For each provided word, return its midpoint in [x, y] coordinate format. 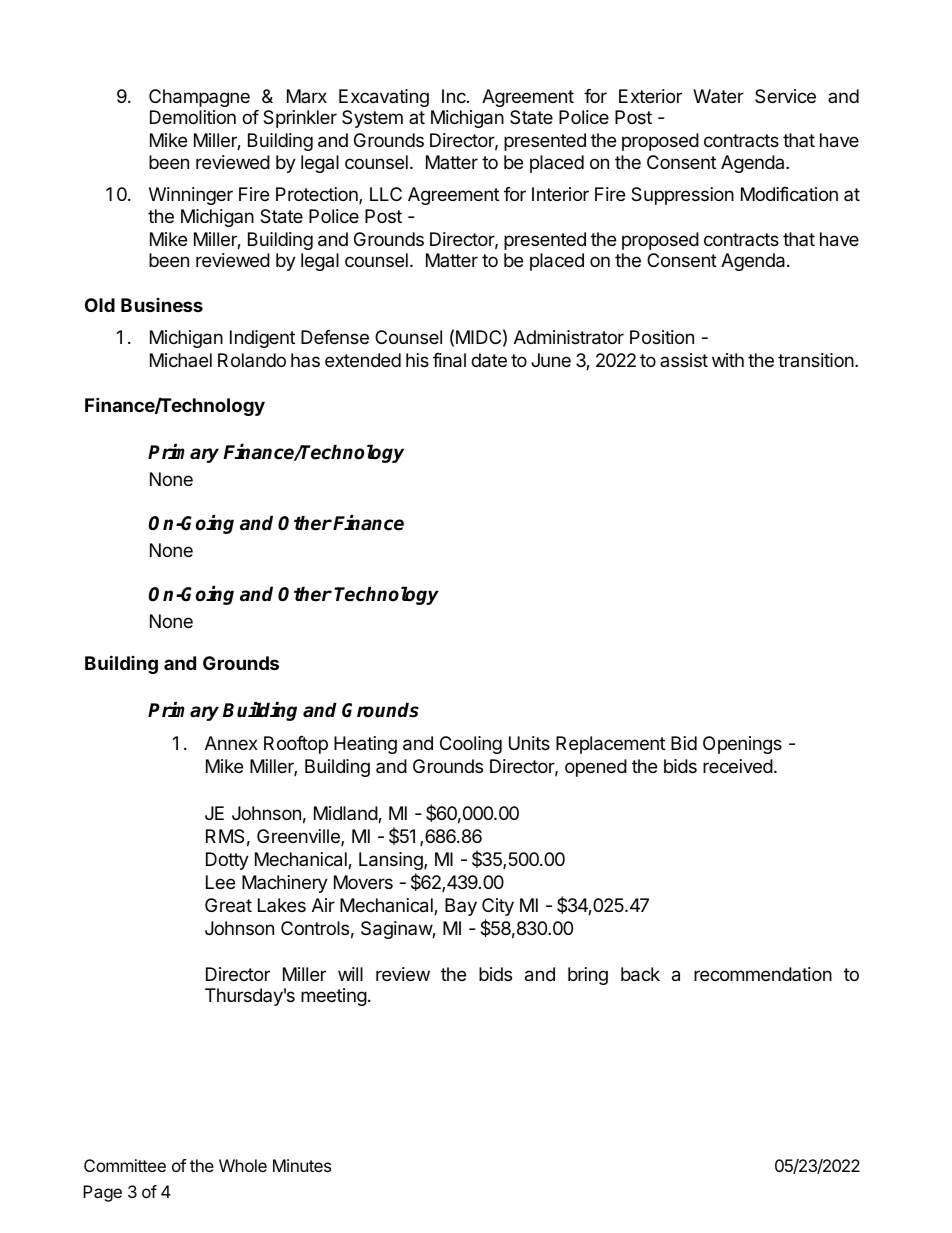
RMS [225, 836]
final [449, 360]
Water [718, 96]
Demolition [193, 117]
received [738, 766]
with [728, 360]
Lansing [392, 861]
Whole [243, 1165]
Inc [455, 96]
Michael [181, 360]
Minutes [302, 1165]
